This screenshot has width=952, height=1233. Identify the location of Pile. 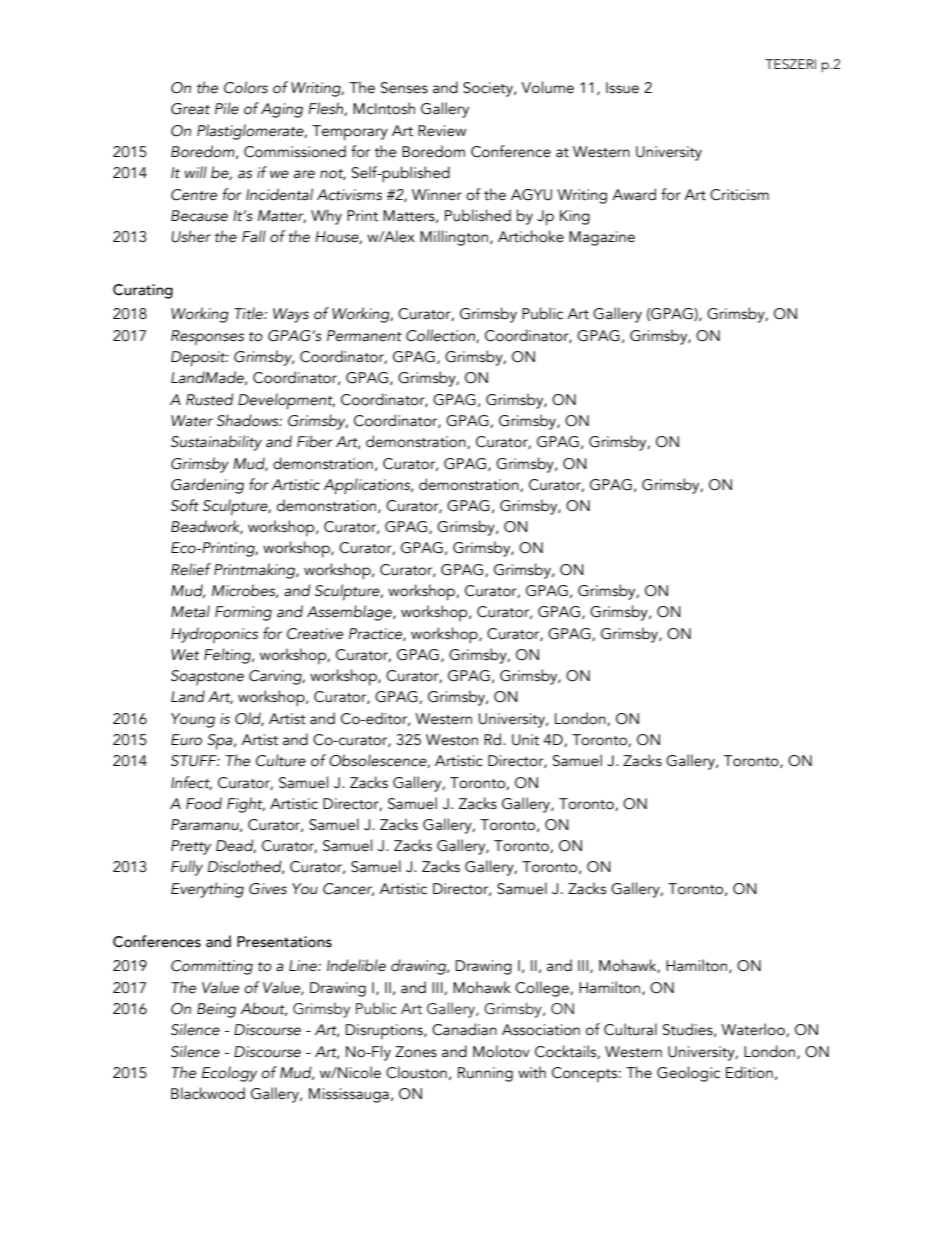
(227, 108).
